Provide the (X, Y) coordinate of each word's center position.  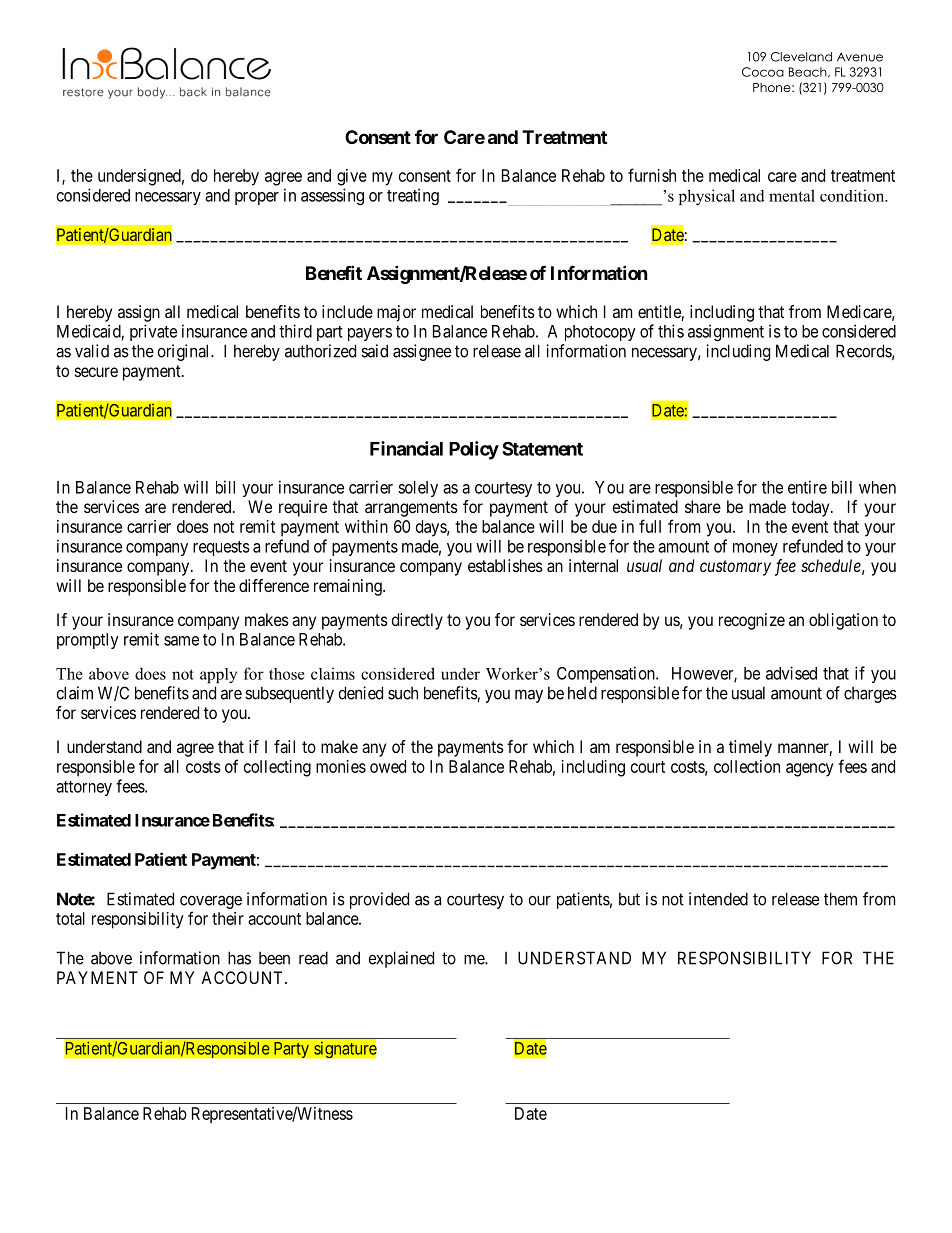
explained (401, 959)
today (811, 508)
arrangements (411, 509)
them (840, 899)
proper (257, 198)
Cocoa (763, 72)
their (228, 918)
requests (221, 548)
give (352, 177)
